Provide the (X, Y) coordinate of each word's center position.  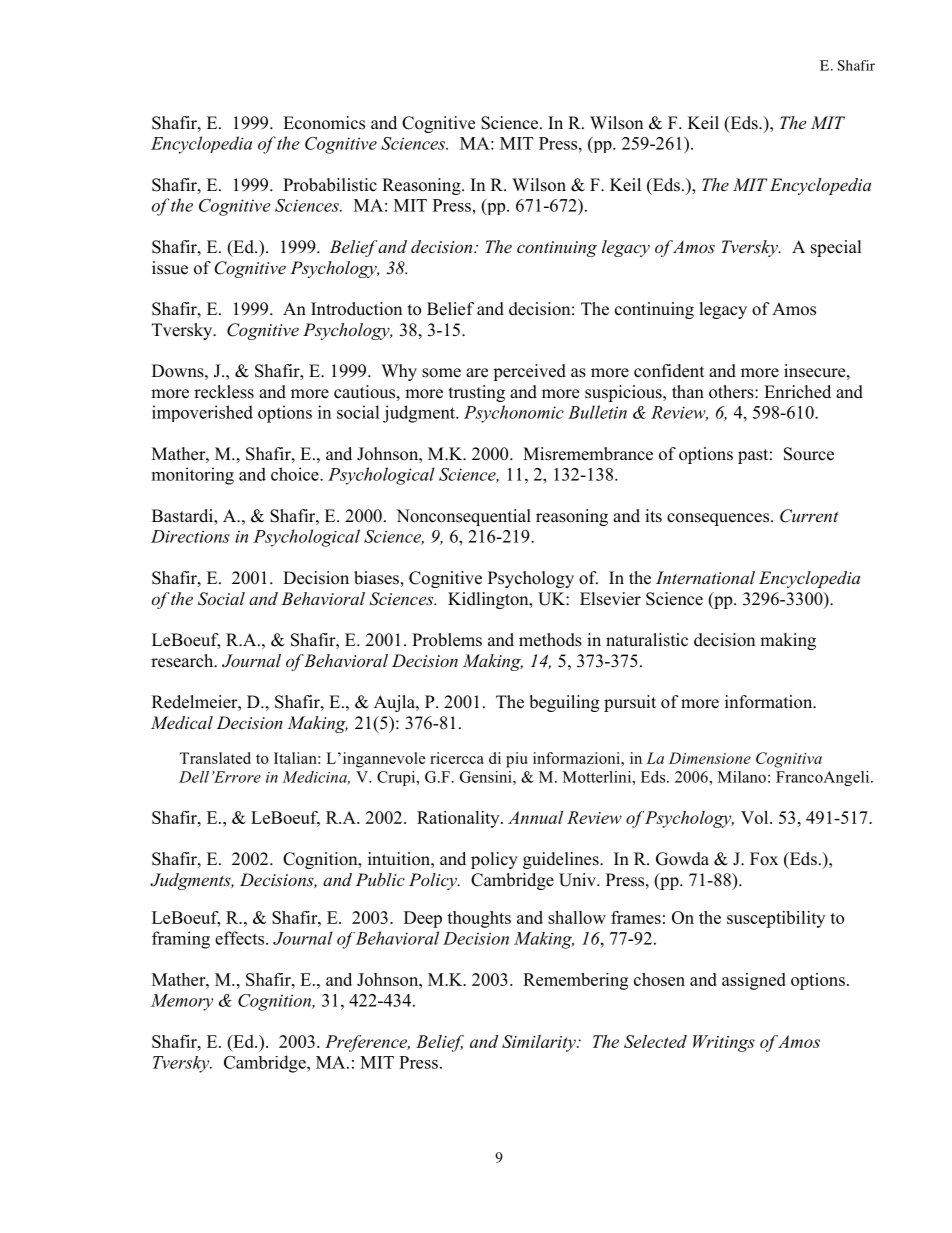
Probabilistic (330, 185)
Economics (324, 123)
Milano (742, 777)
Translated (215, 758)
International (705, 577)
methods (550, 640)
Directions (190, 536)
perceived (529, 372)
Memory (182, 1002)
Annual (535, 817)
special (836, 248)
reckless (224, 392)
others (732, 392)
